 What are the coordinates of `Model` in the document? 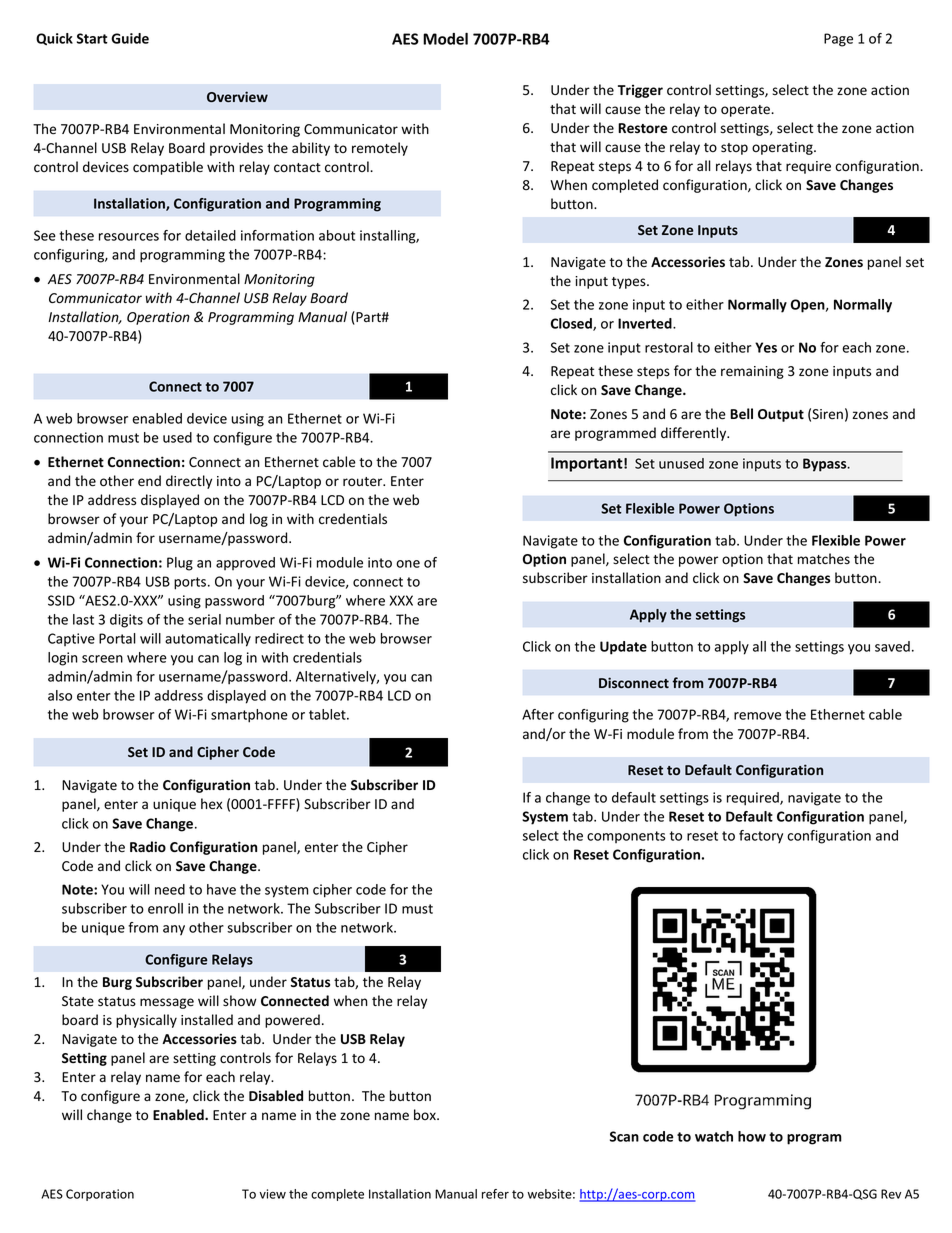 It's located at (445, 39).
